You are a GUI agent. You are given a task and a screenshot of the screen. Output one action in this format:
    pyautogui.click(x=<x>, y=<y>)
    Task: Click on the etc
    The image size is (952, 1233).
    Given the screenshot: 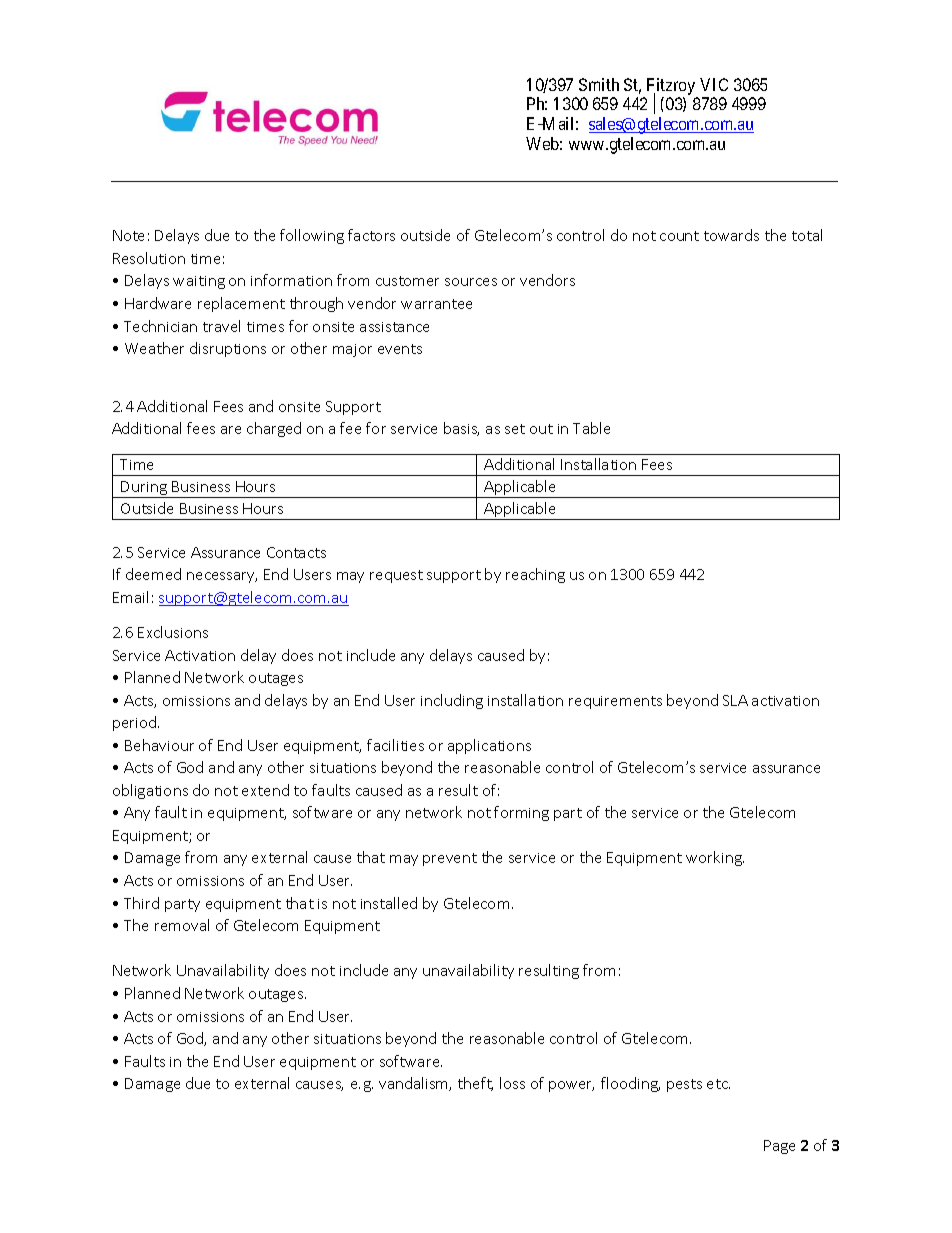 What is the action you would take?
    pyautogui.click(x=718, y=1084)
